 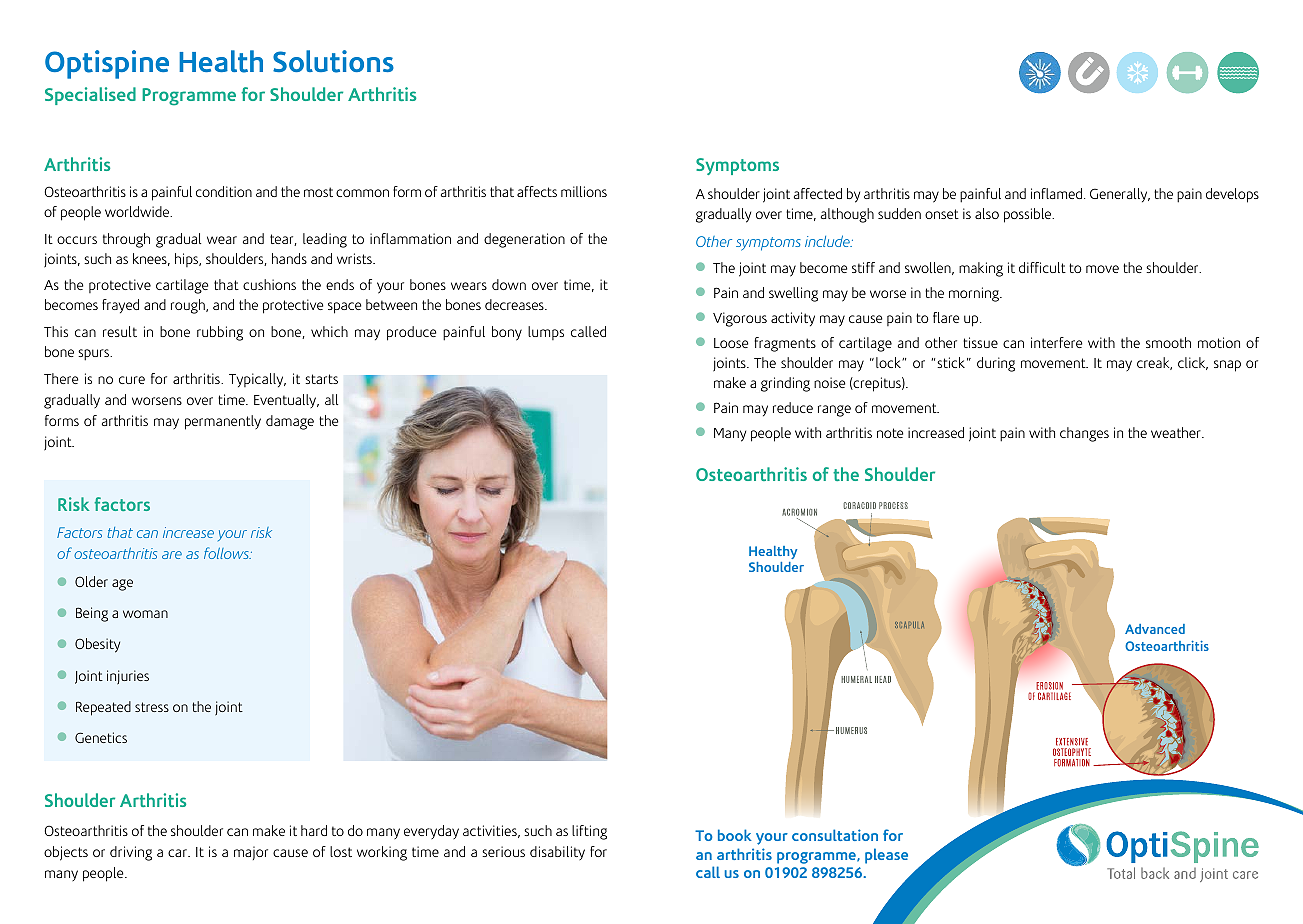 I want to click on Specialised, so click(x=90, y=96).
